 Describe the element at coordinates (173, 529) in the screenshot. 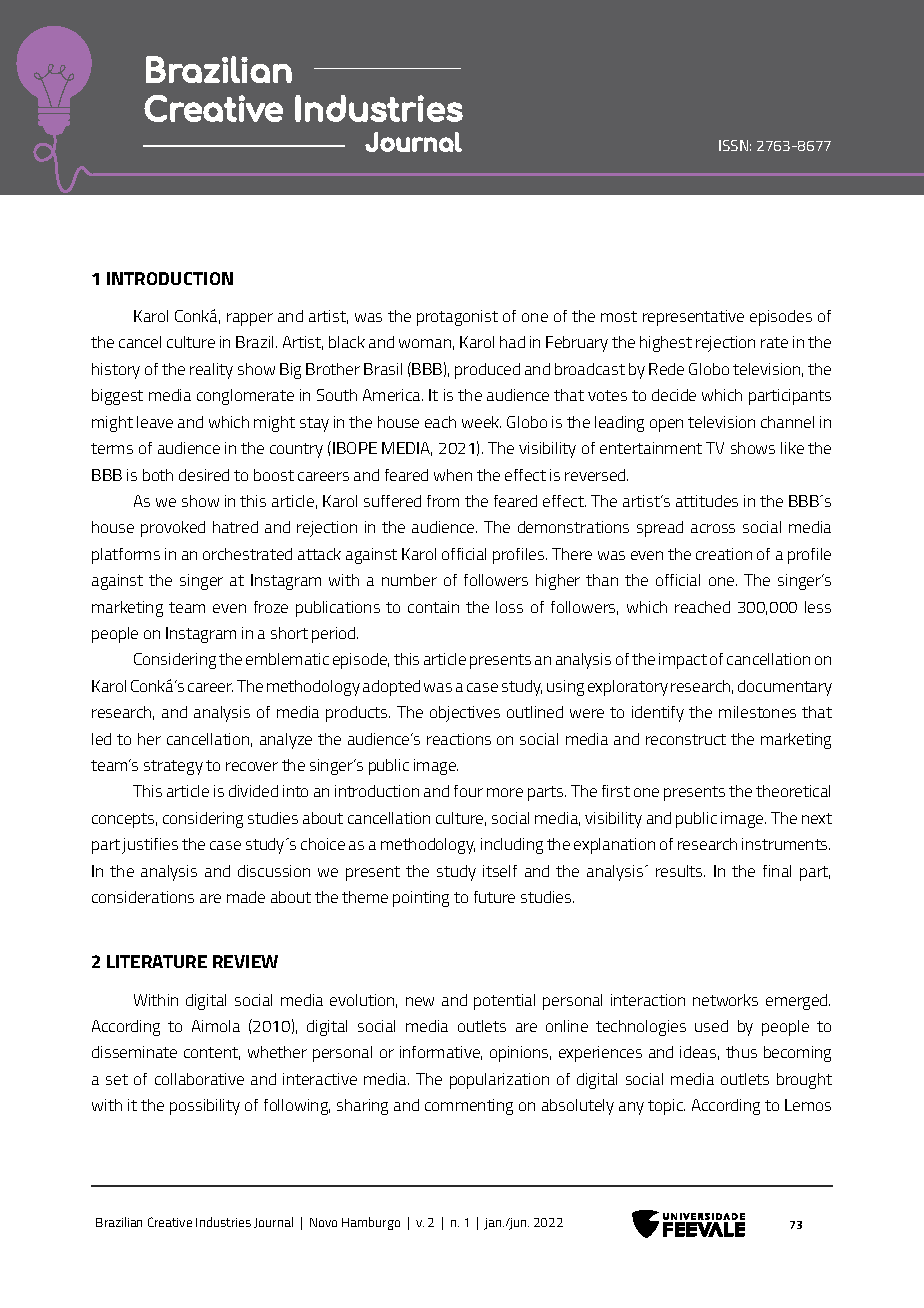

I see `provoked` at that location.
